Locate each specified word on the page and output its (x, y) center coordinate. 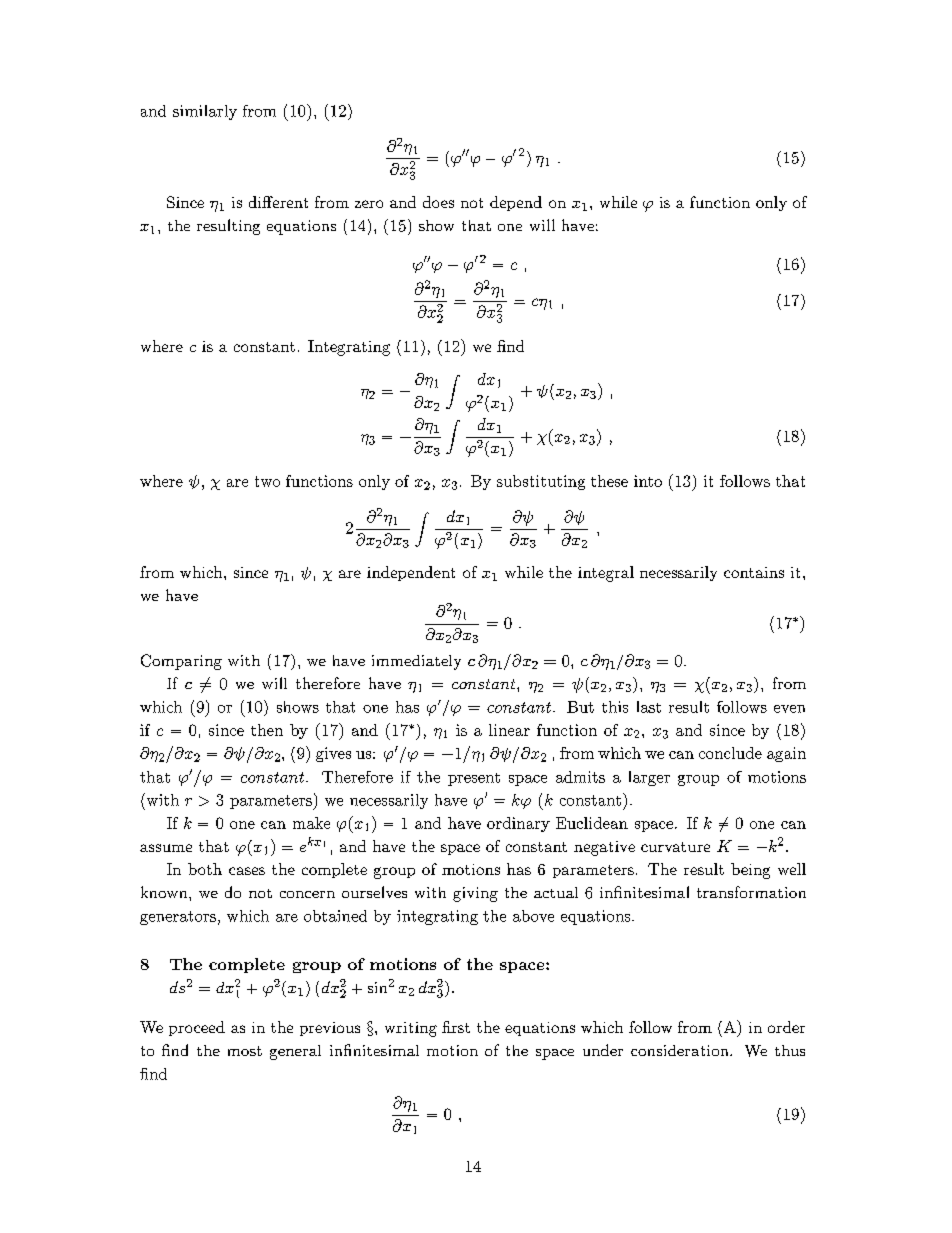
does (438, 202)
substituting (541, 482)
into (648, 481)
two (267, 481)
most (245, 1051)
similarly (205, 112)
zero (369, 204)
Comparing (181, 662)
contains (754, 572)
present (474, 779)
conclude (730, 753)
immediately (416, 662)
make (311, 823)
